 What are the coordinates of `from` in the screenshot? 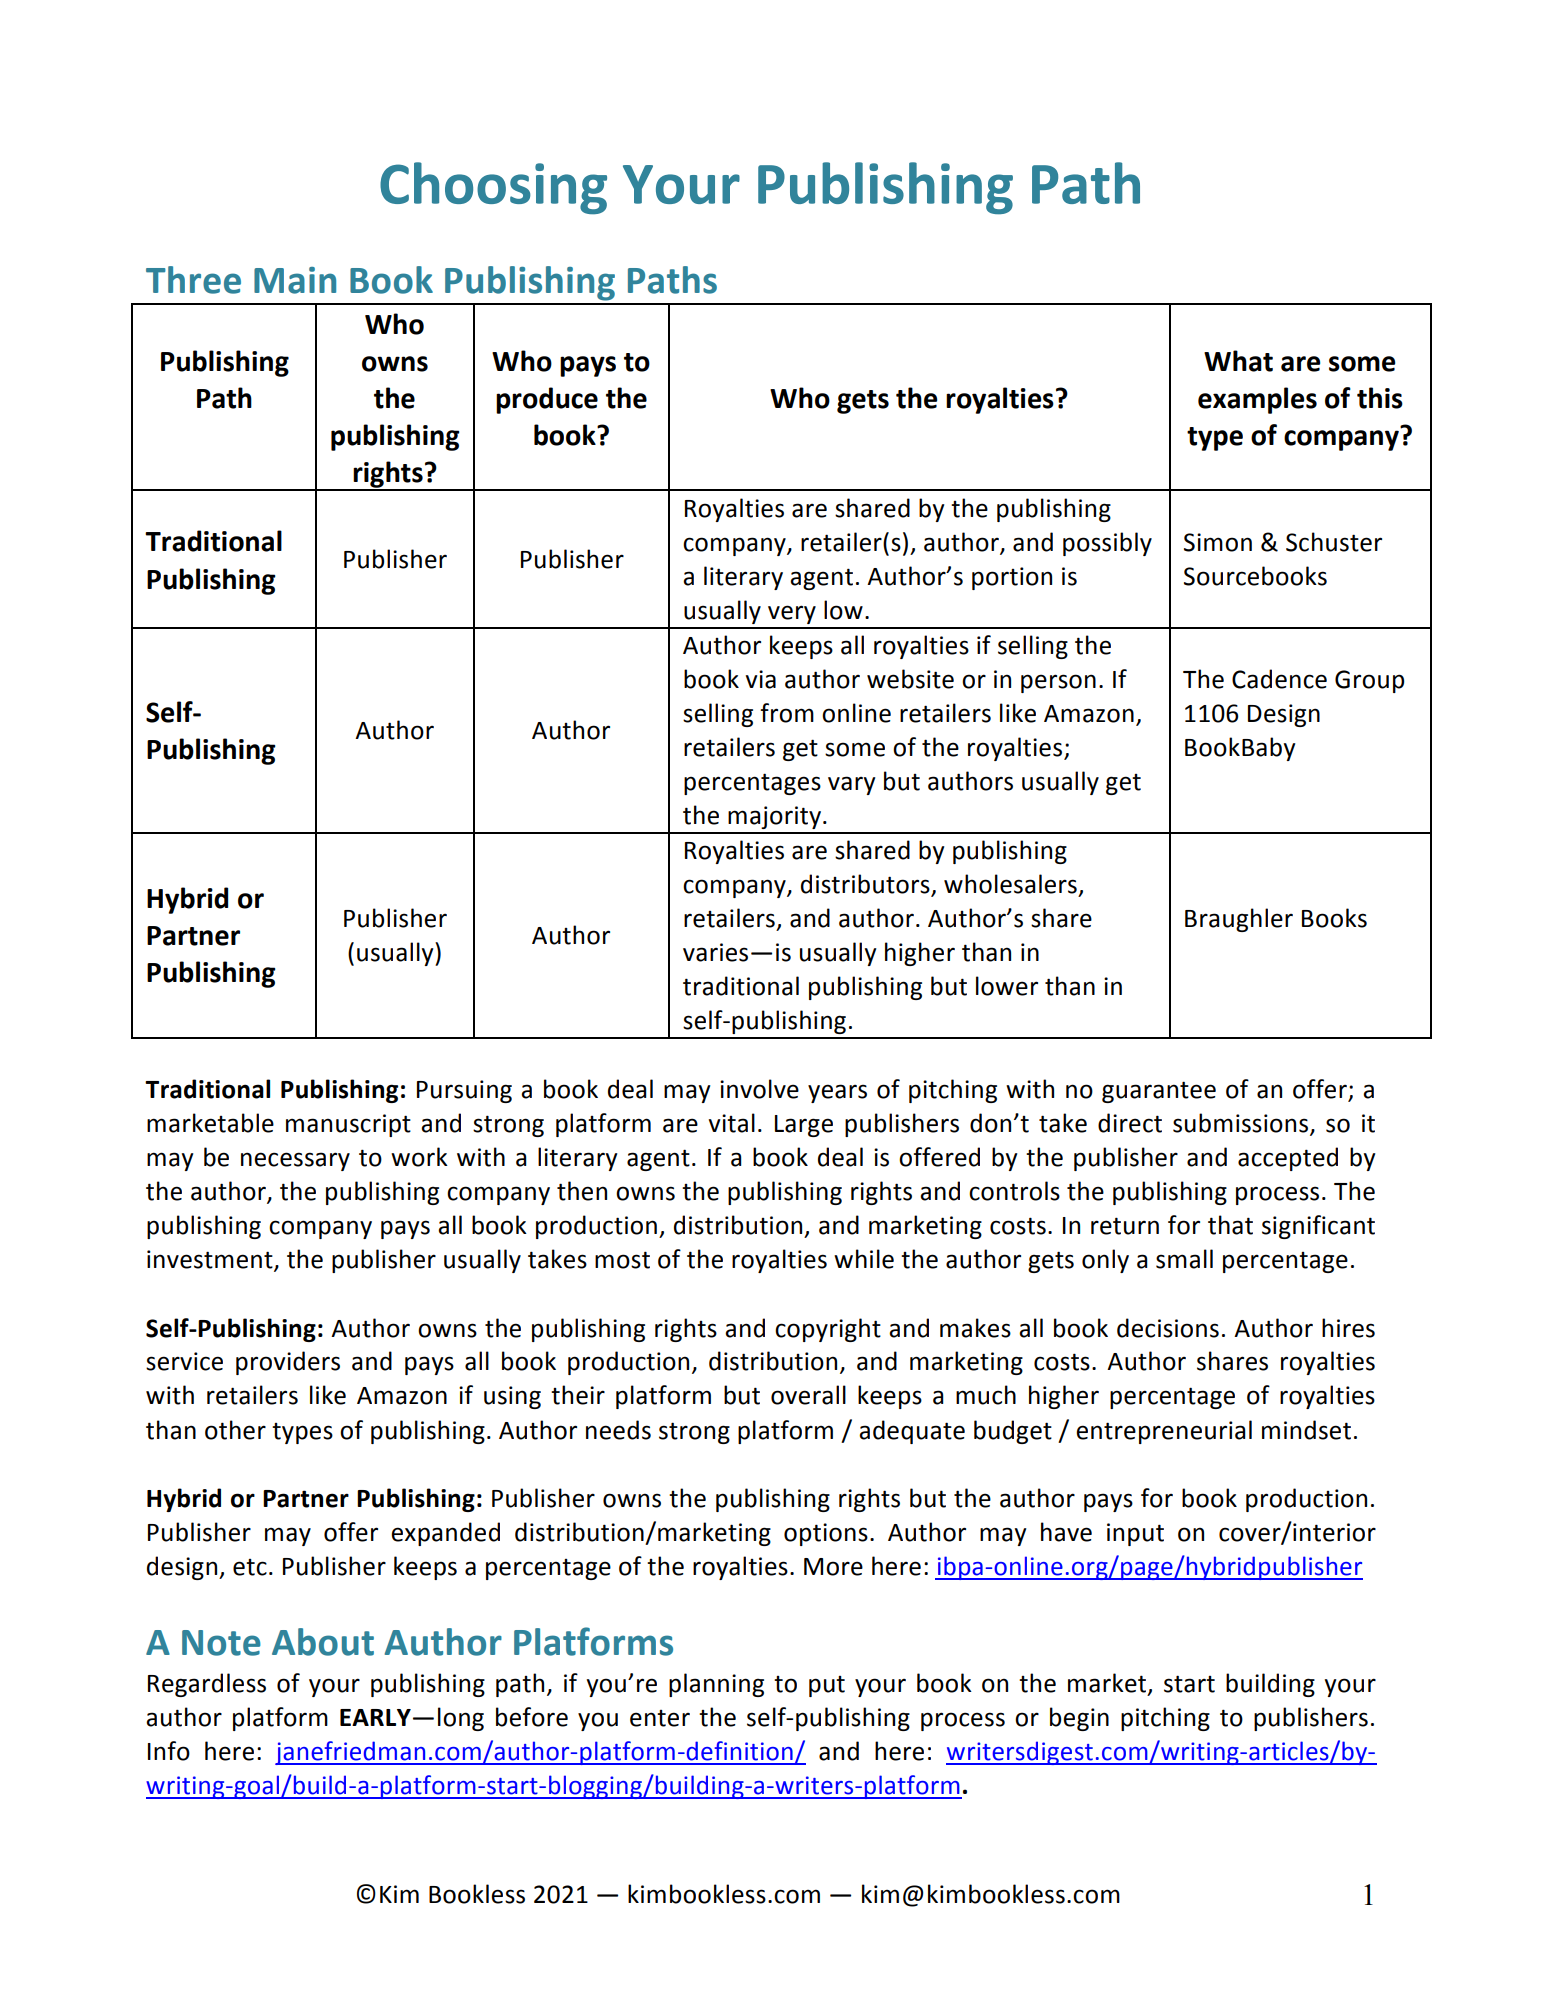 It's located at (787, 713).
